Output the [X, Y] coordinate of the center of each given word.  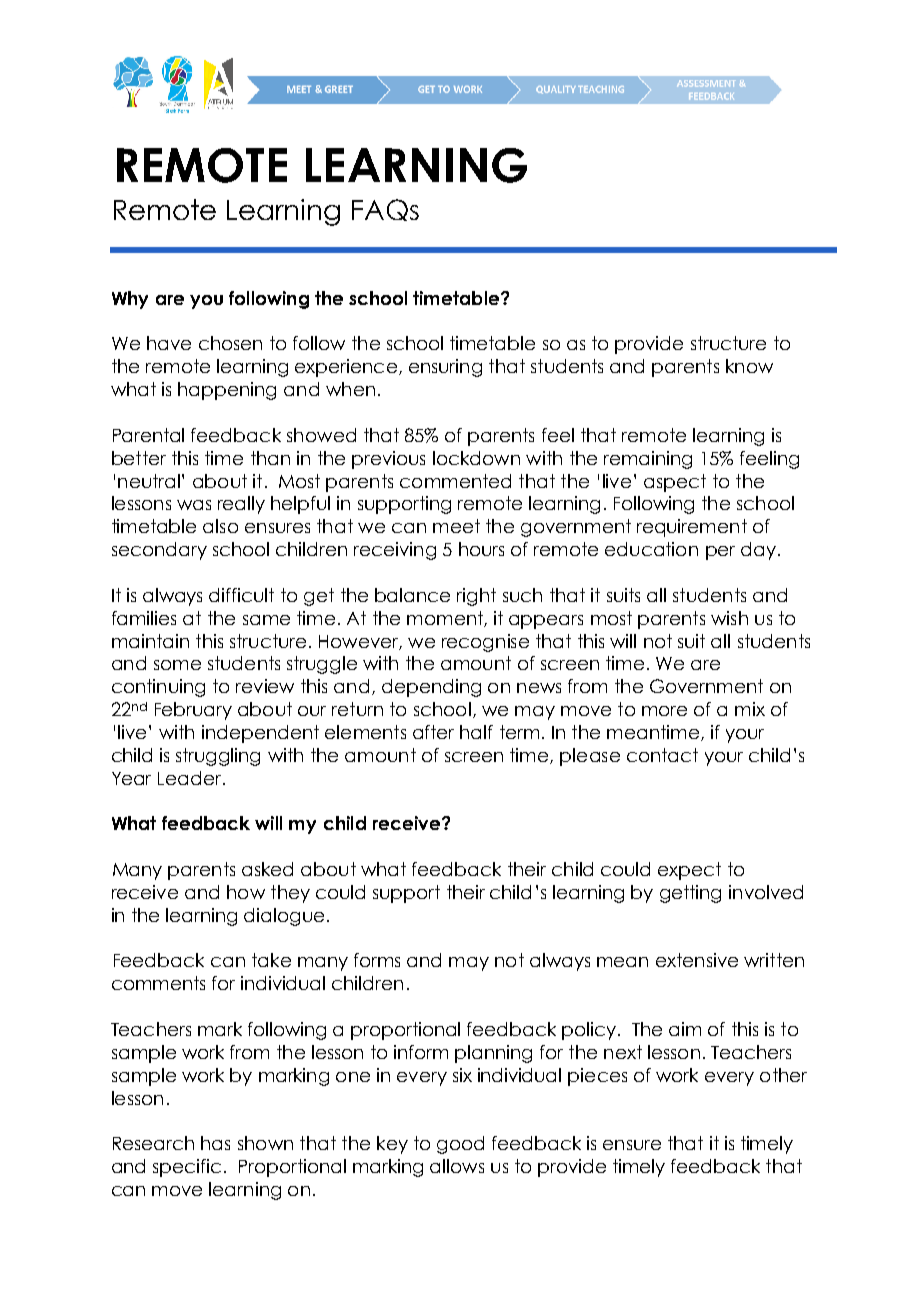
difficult [241, 595]
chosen [230, 343]
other [783, 1075]
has [215, 1143]
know [749, 366]
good [460, 1145]
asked [267, 869]
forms [377, 960]
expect [689, 871]
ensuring [445, 368]
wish [729, 618]
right [476, 597]
